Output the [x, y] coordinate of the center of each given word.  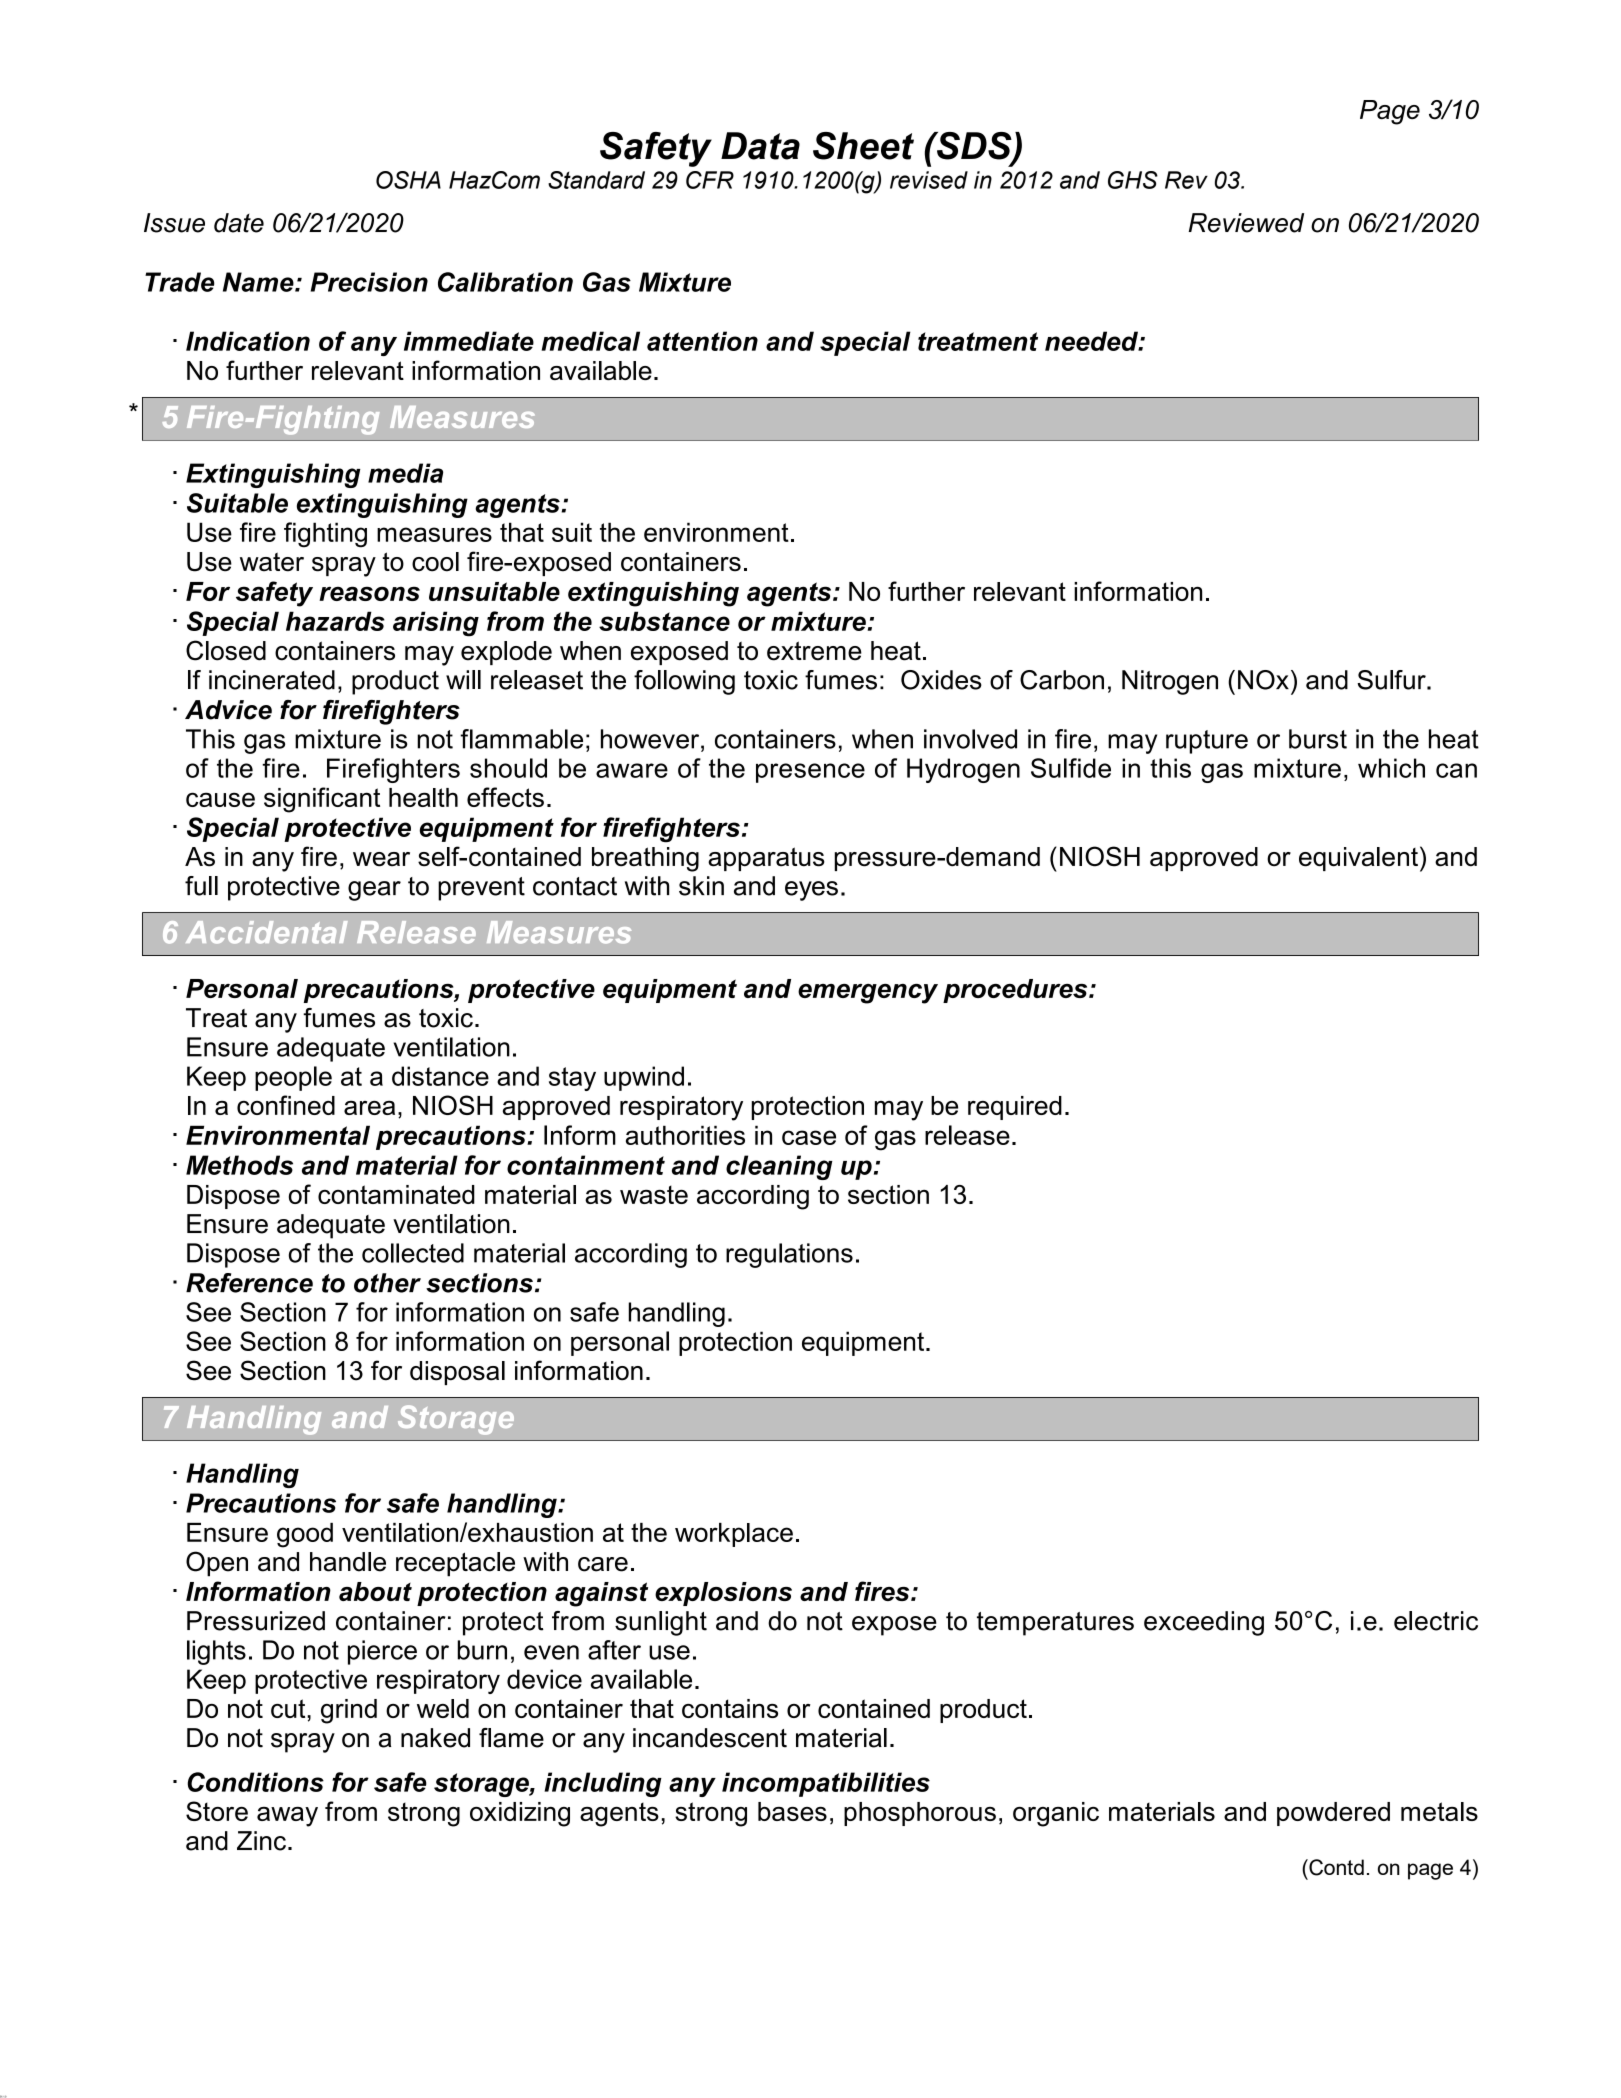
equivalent [1358, 859]
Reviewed [1246, 223]
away [287, 1817]
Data [760, 146]
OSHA [408, 180]
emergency [868, 994]
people [293, 1078]
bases [792, 1811]
